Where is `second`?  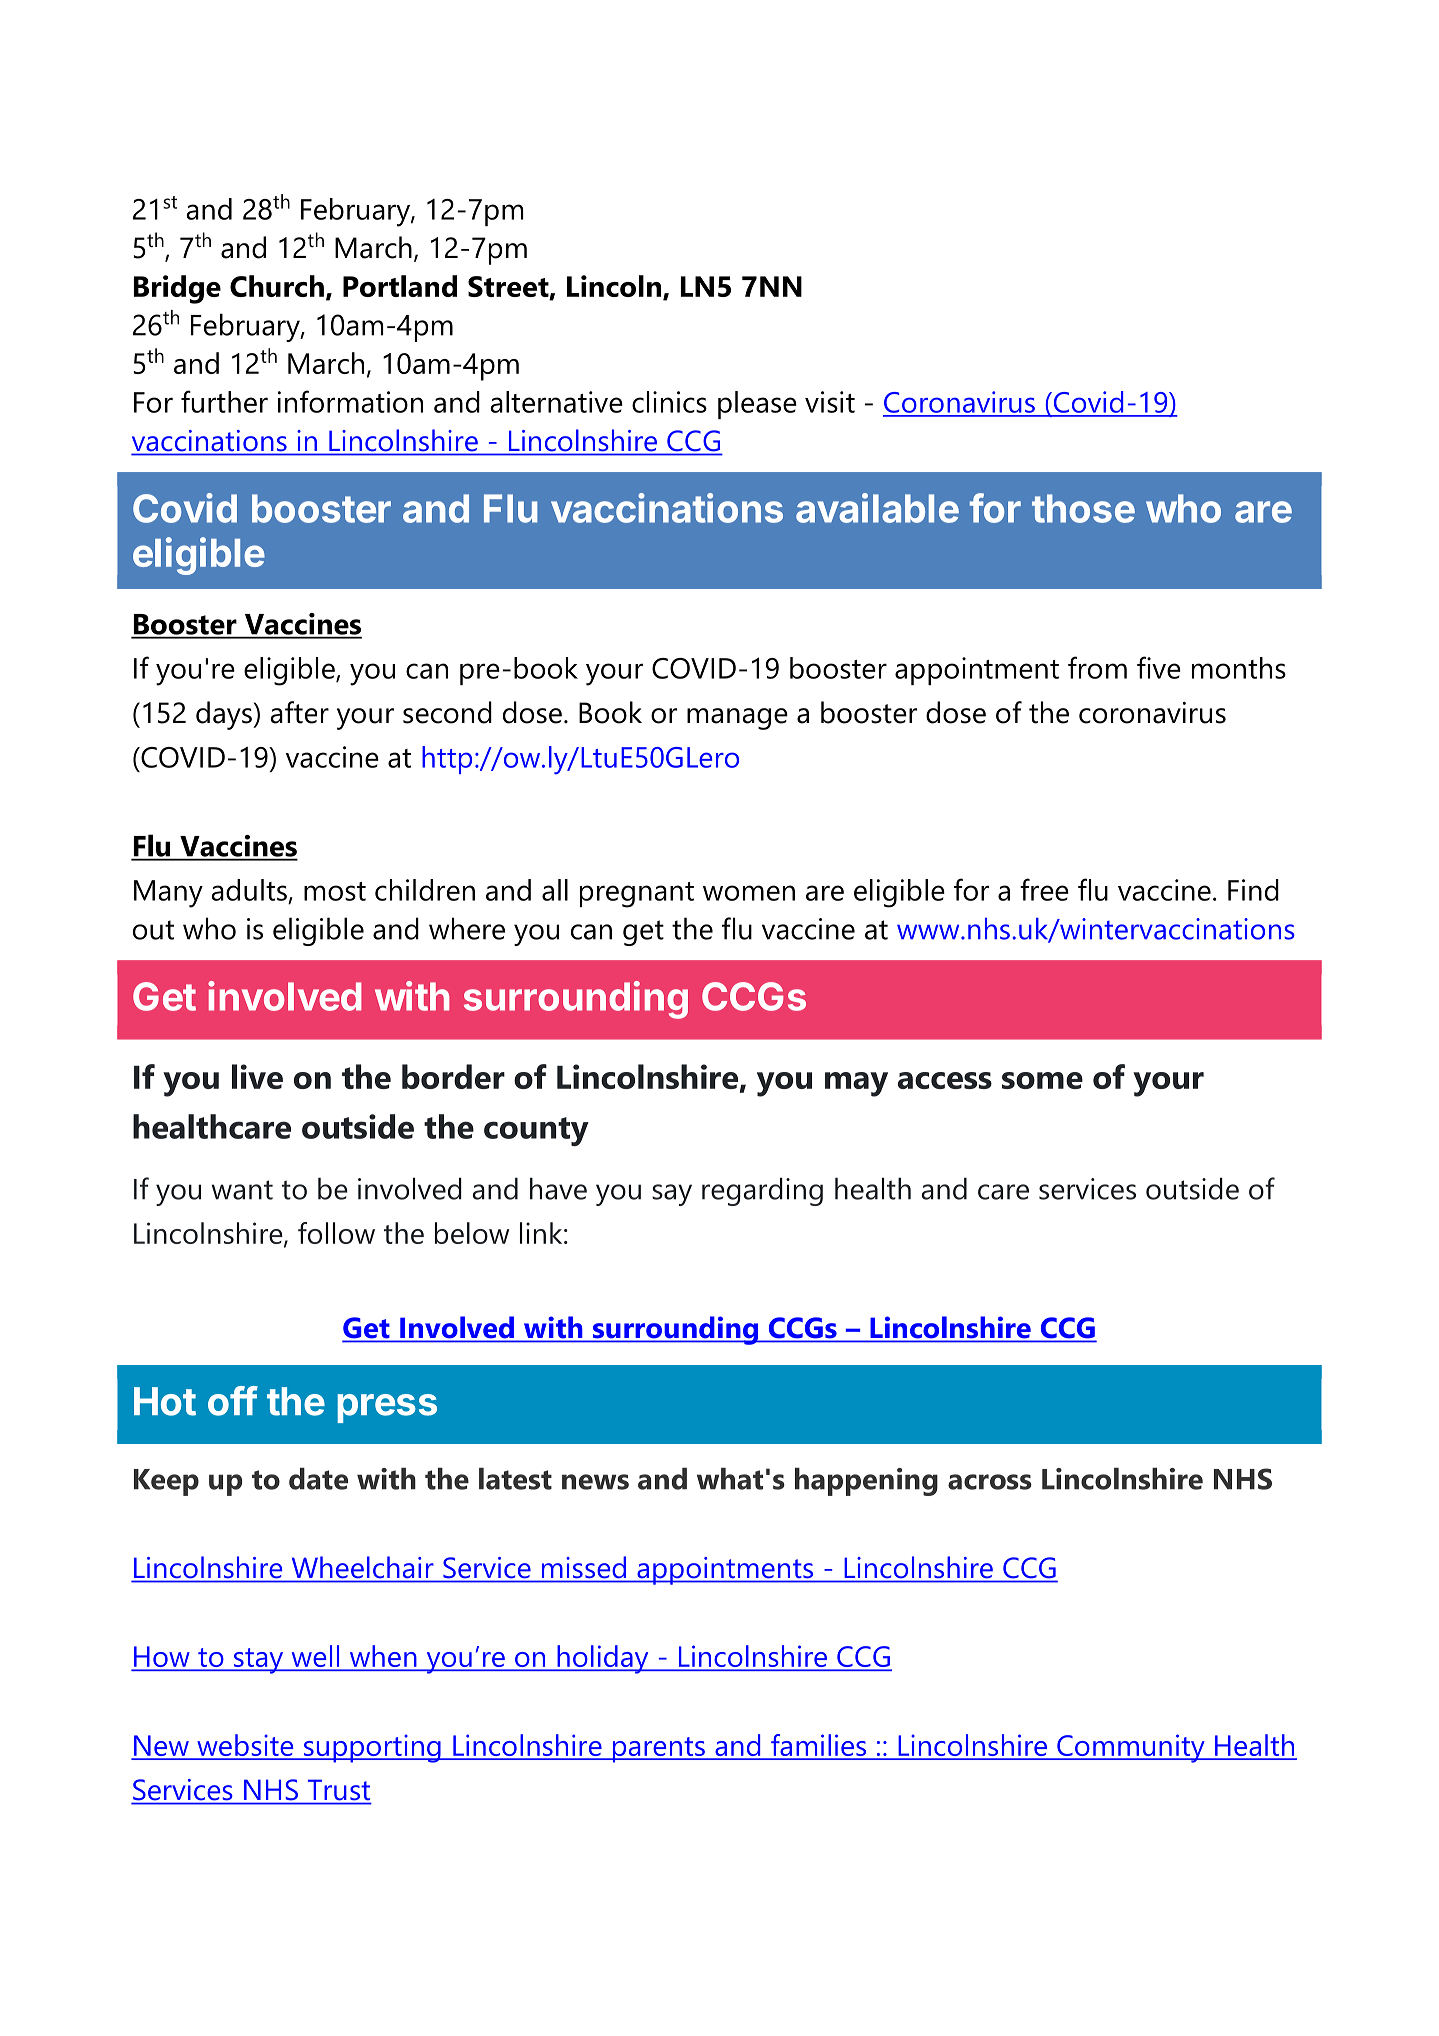
second is located at coordinates (447, 712).
